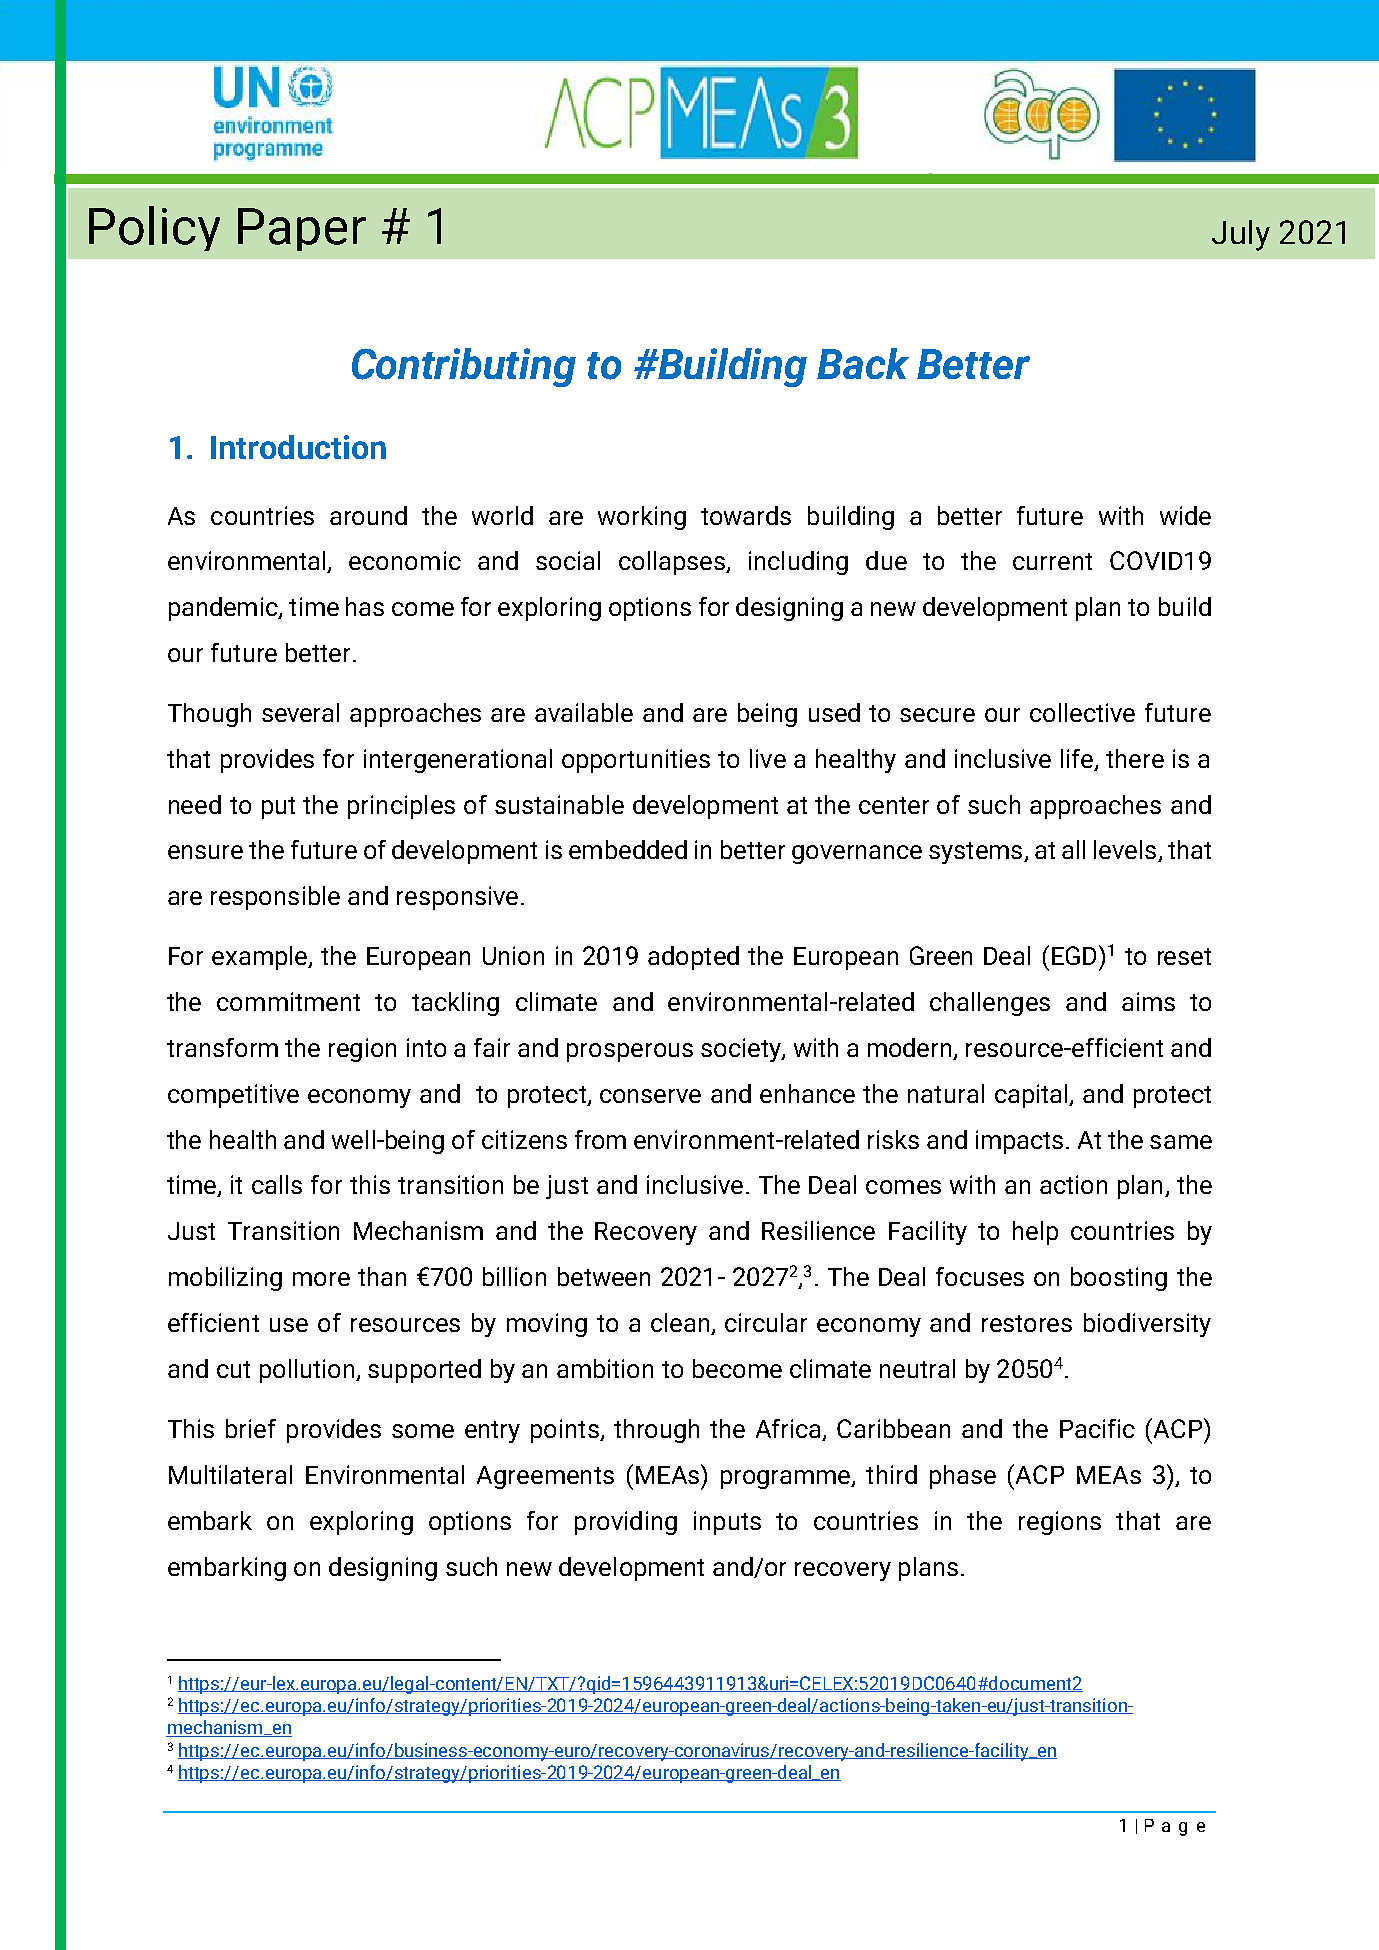  What do you see at coordinates (1126, 851) in the screenshot?
I see `levels` at bounding box center [1126, 851].
